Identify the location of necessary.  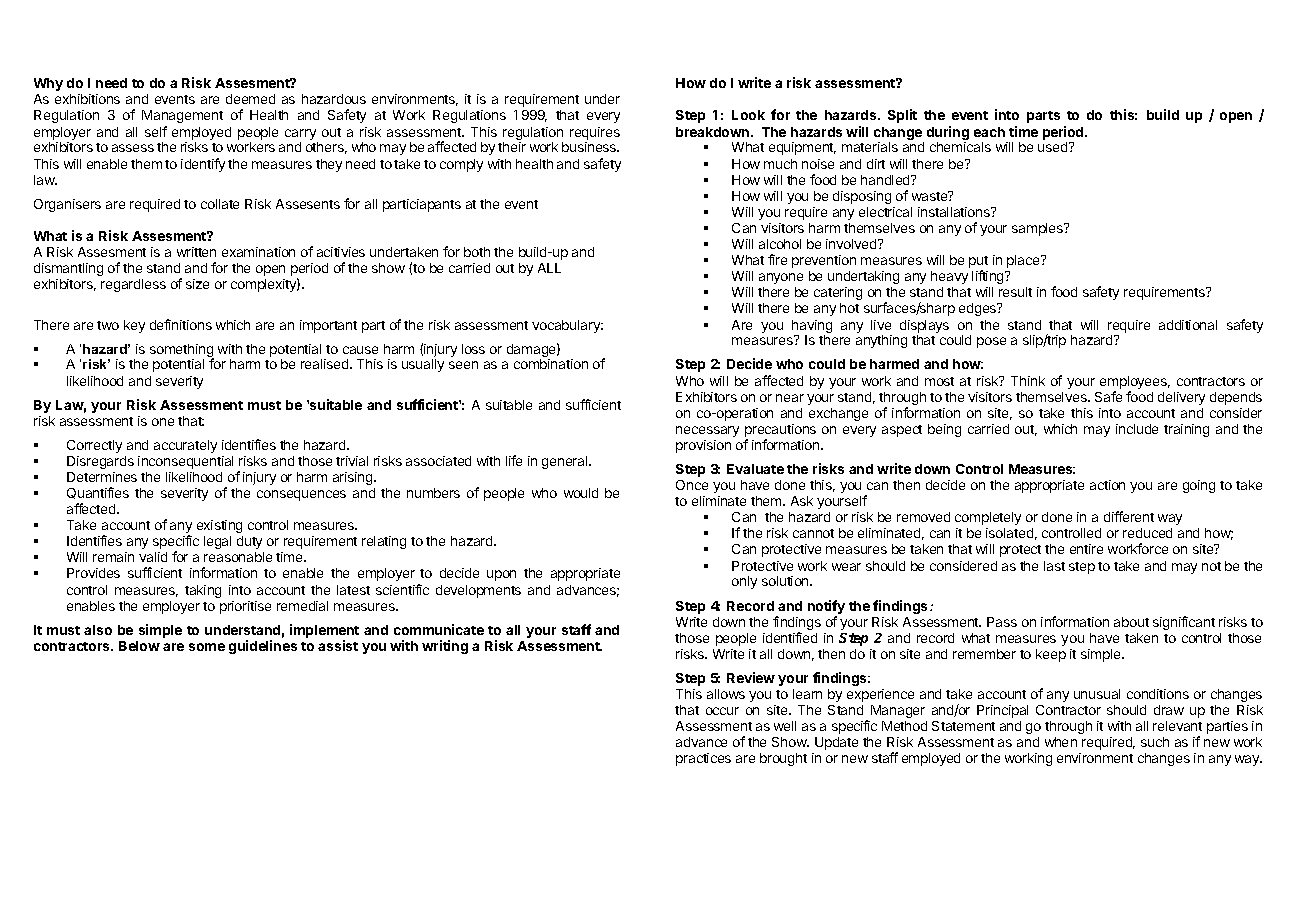
(707, 431).
